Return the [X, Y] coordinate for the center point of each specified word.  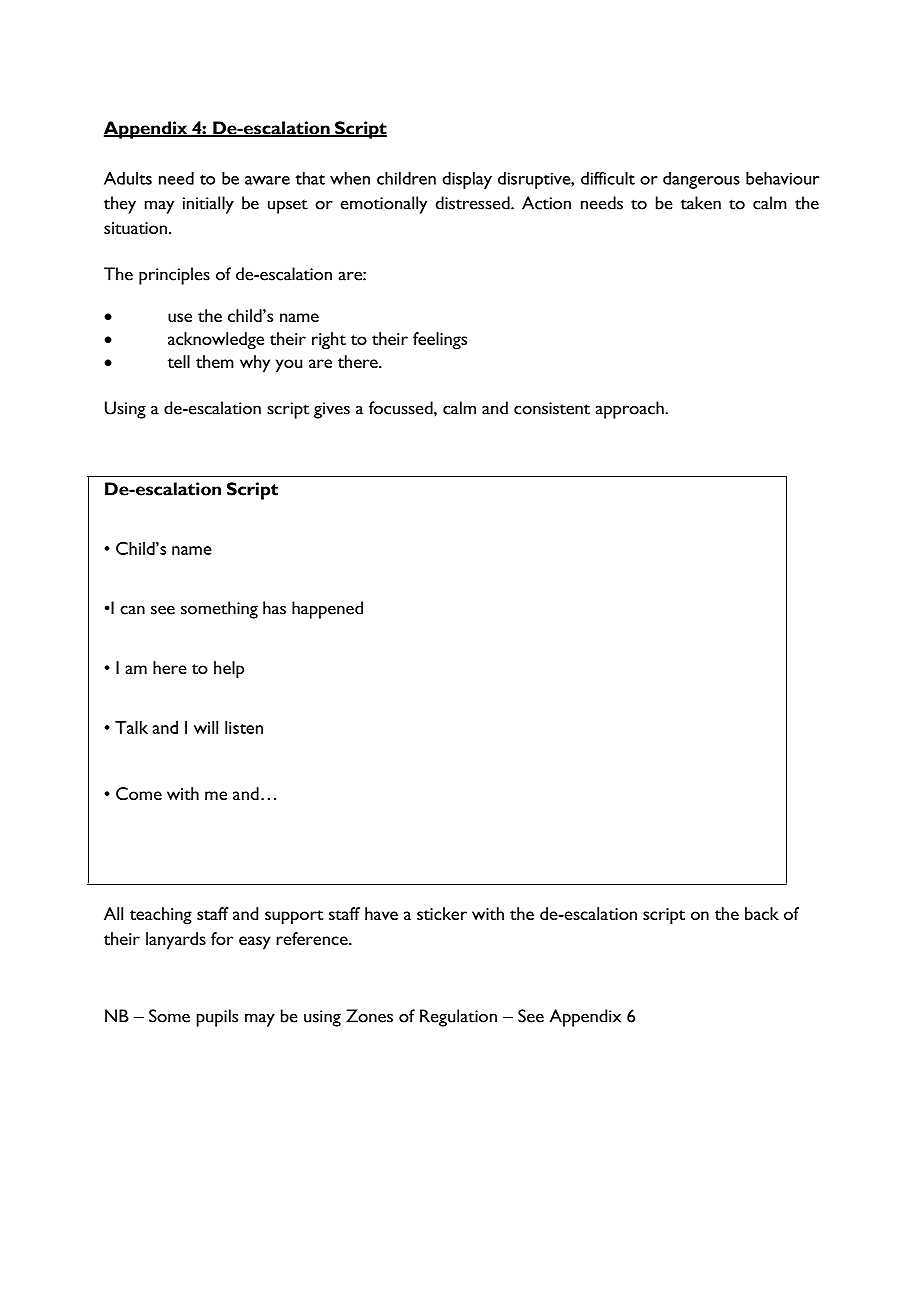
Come [139, 793]
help [229, 670]
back [762, 913]
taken [701, 203]
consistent [552, 408]
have [381, 913]
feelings [440, 341]
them [215, 361]
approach [630, 410]
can [132, 610]
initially [208, 205]
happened [327, 610]
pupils [217, 1018]
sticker [442, 913]
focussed [402, 408]
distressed [474, 203]
